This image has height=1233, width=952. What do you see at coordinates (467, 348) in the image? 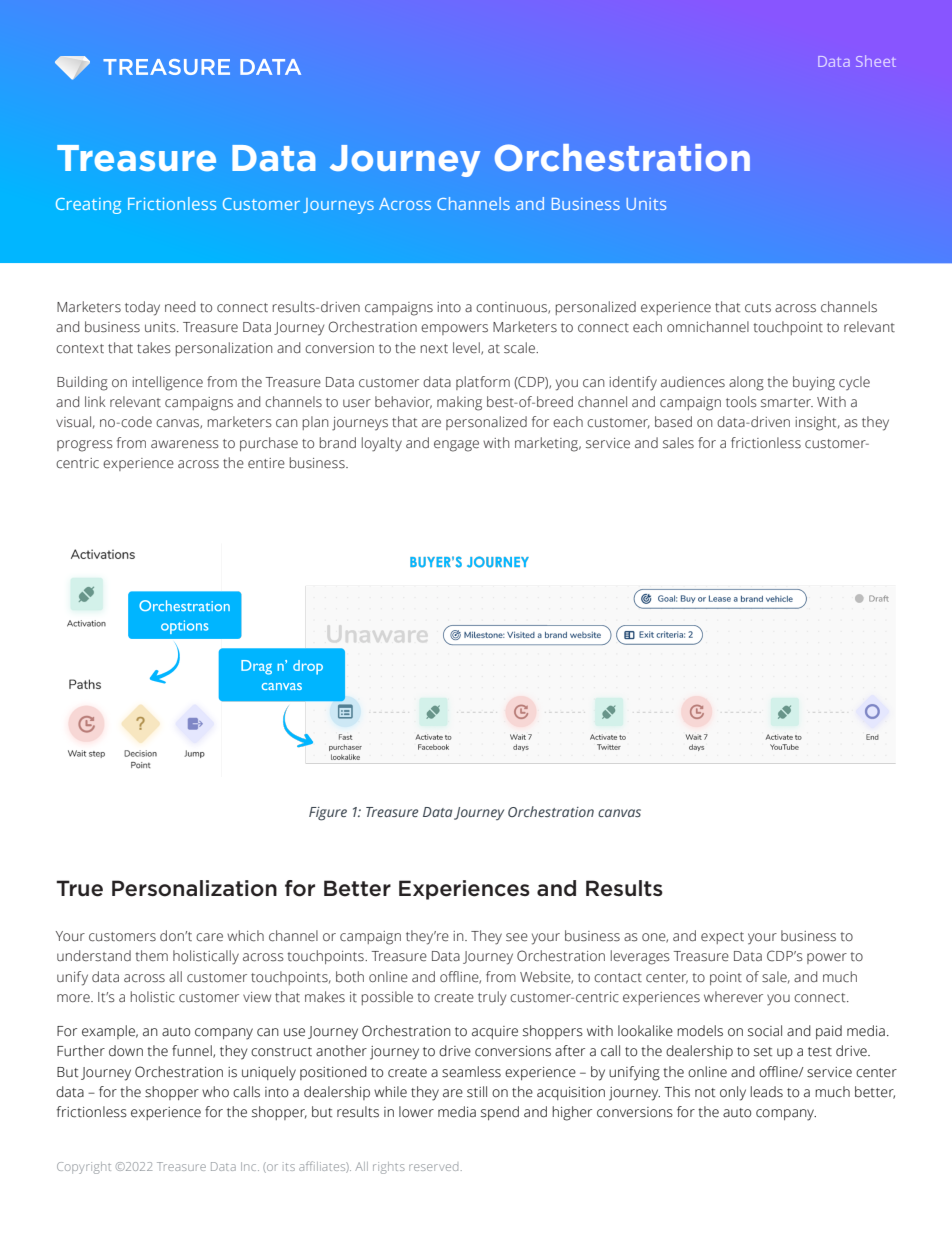
I see `level` at bounding box center [467, 348].
